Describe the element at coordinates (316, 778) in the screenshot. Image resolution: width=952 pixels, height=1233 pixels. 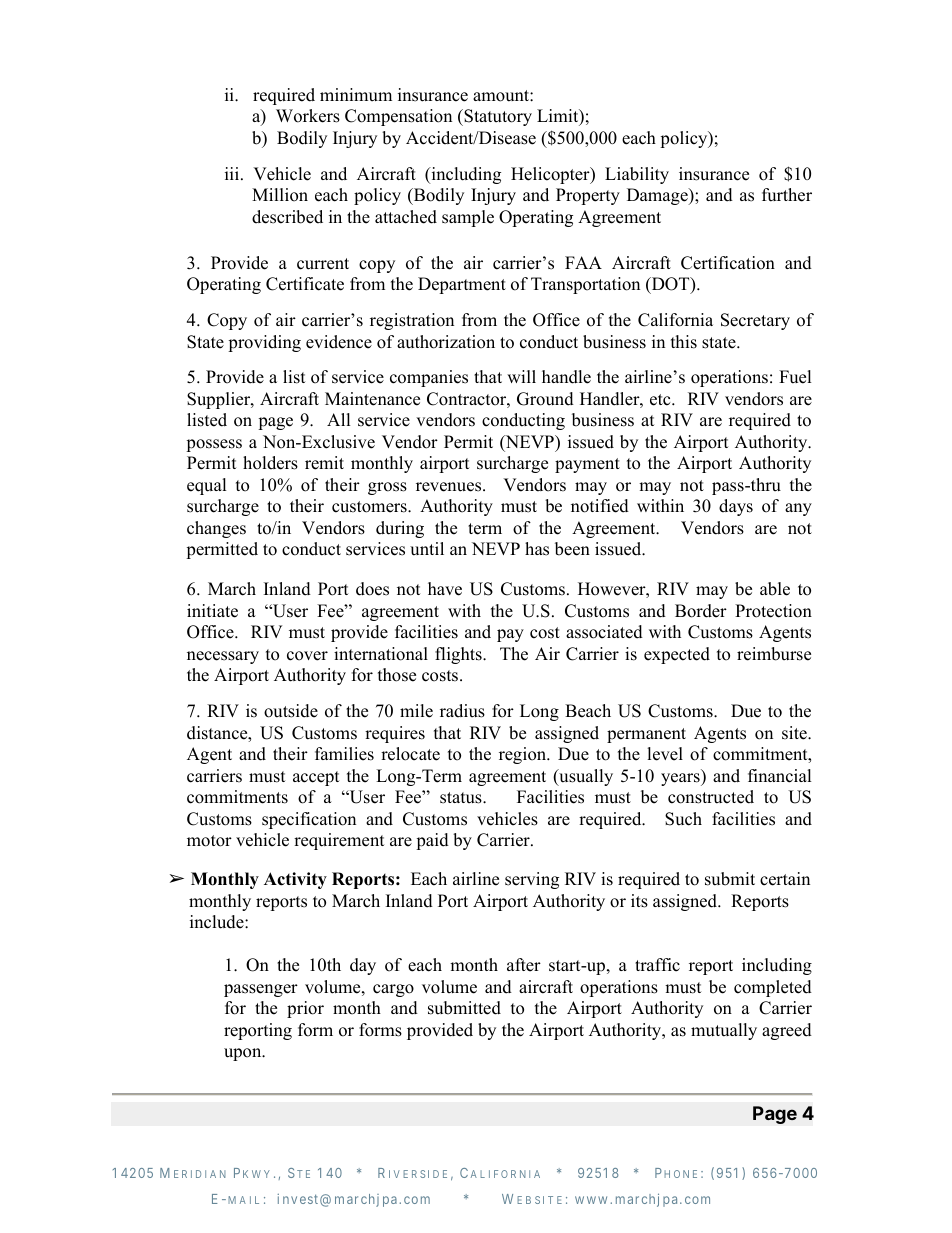
I see `accept` at that location.
